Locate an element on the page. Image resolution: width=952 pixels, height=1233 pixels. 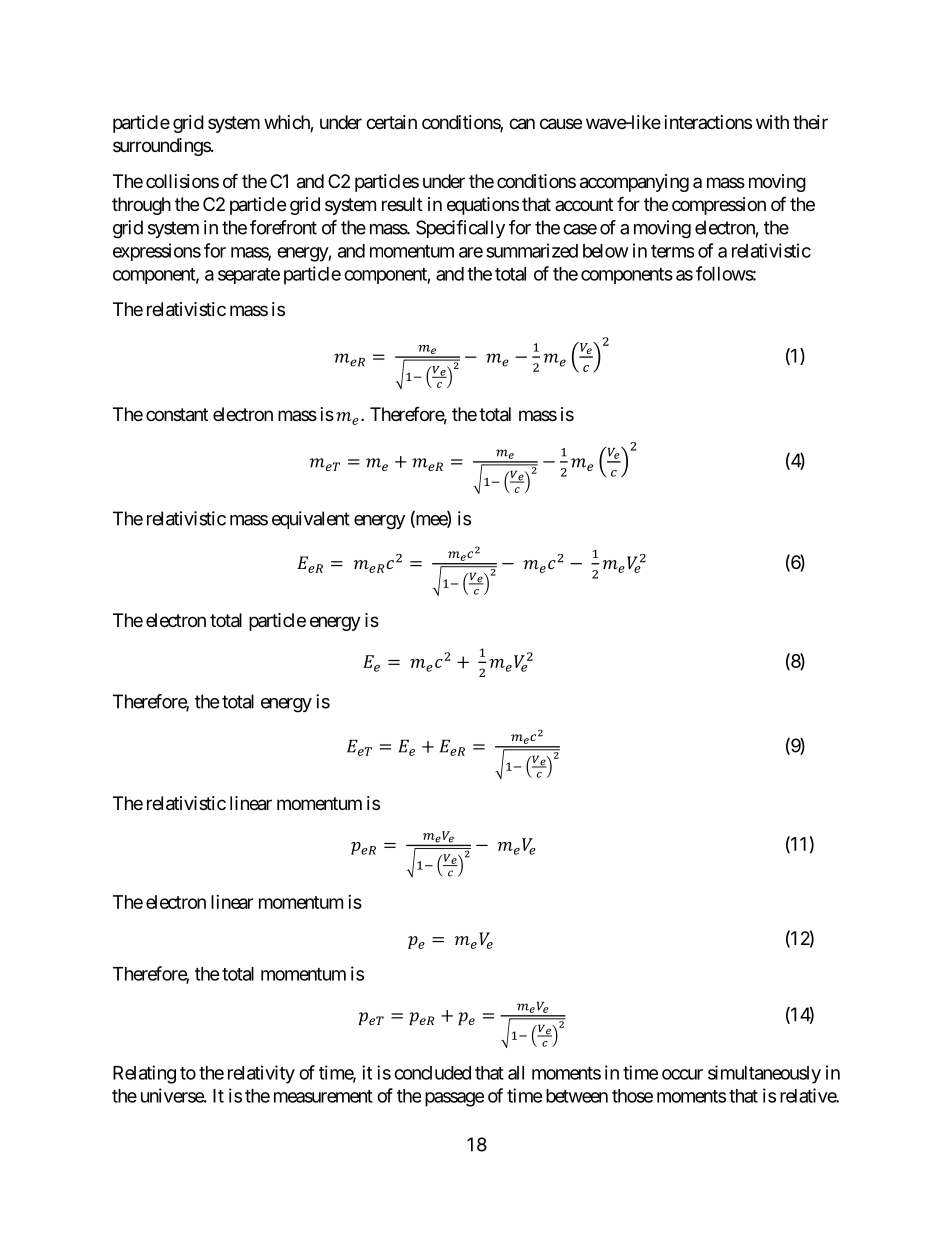
with is located at coordinates (772, 122).
